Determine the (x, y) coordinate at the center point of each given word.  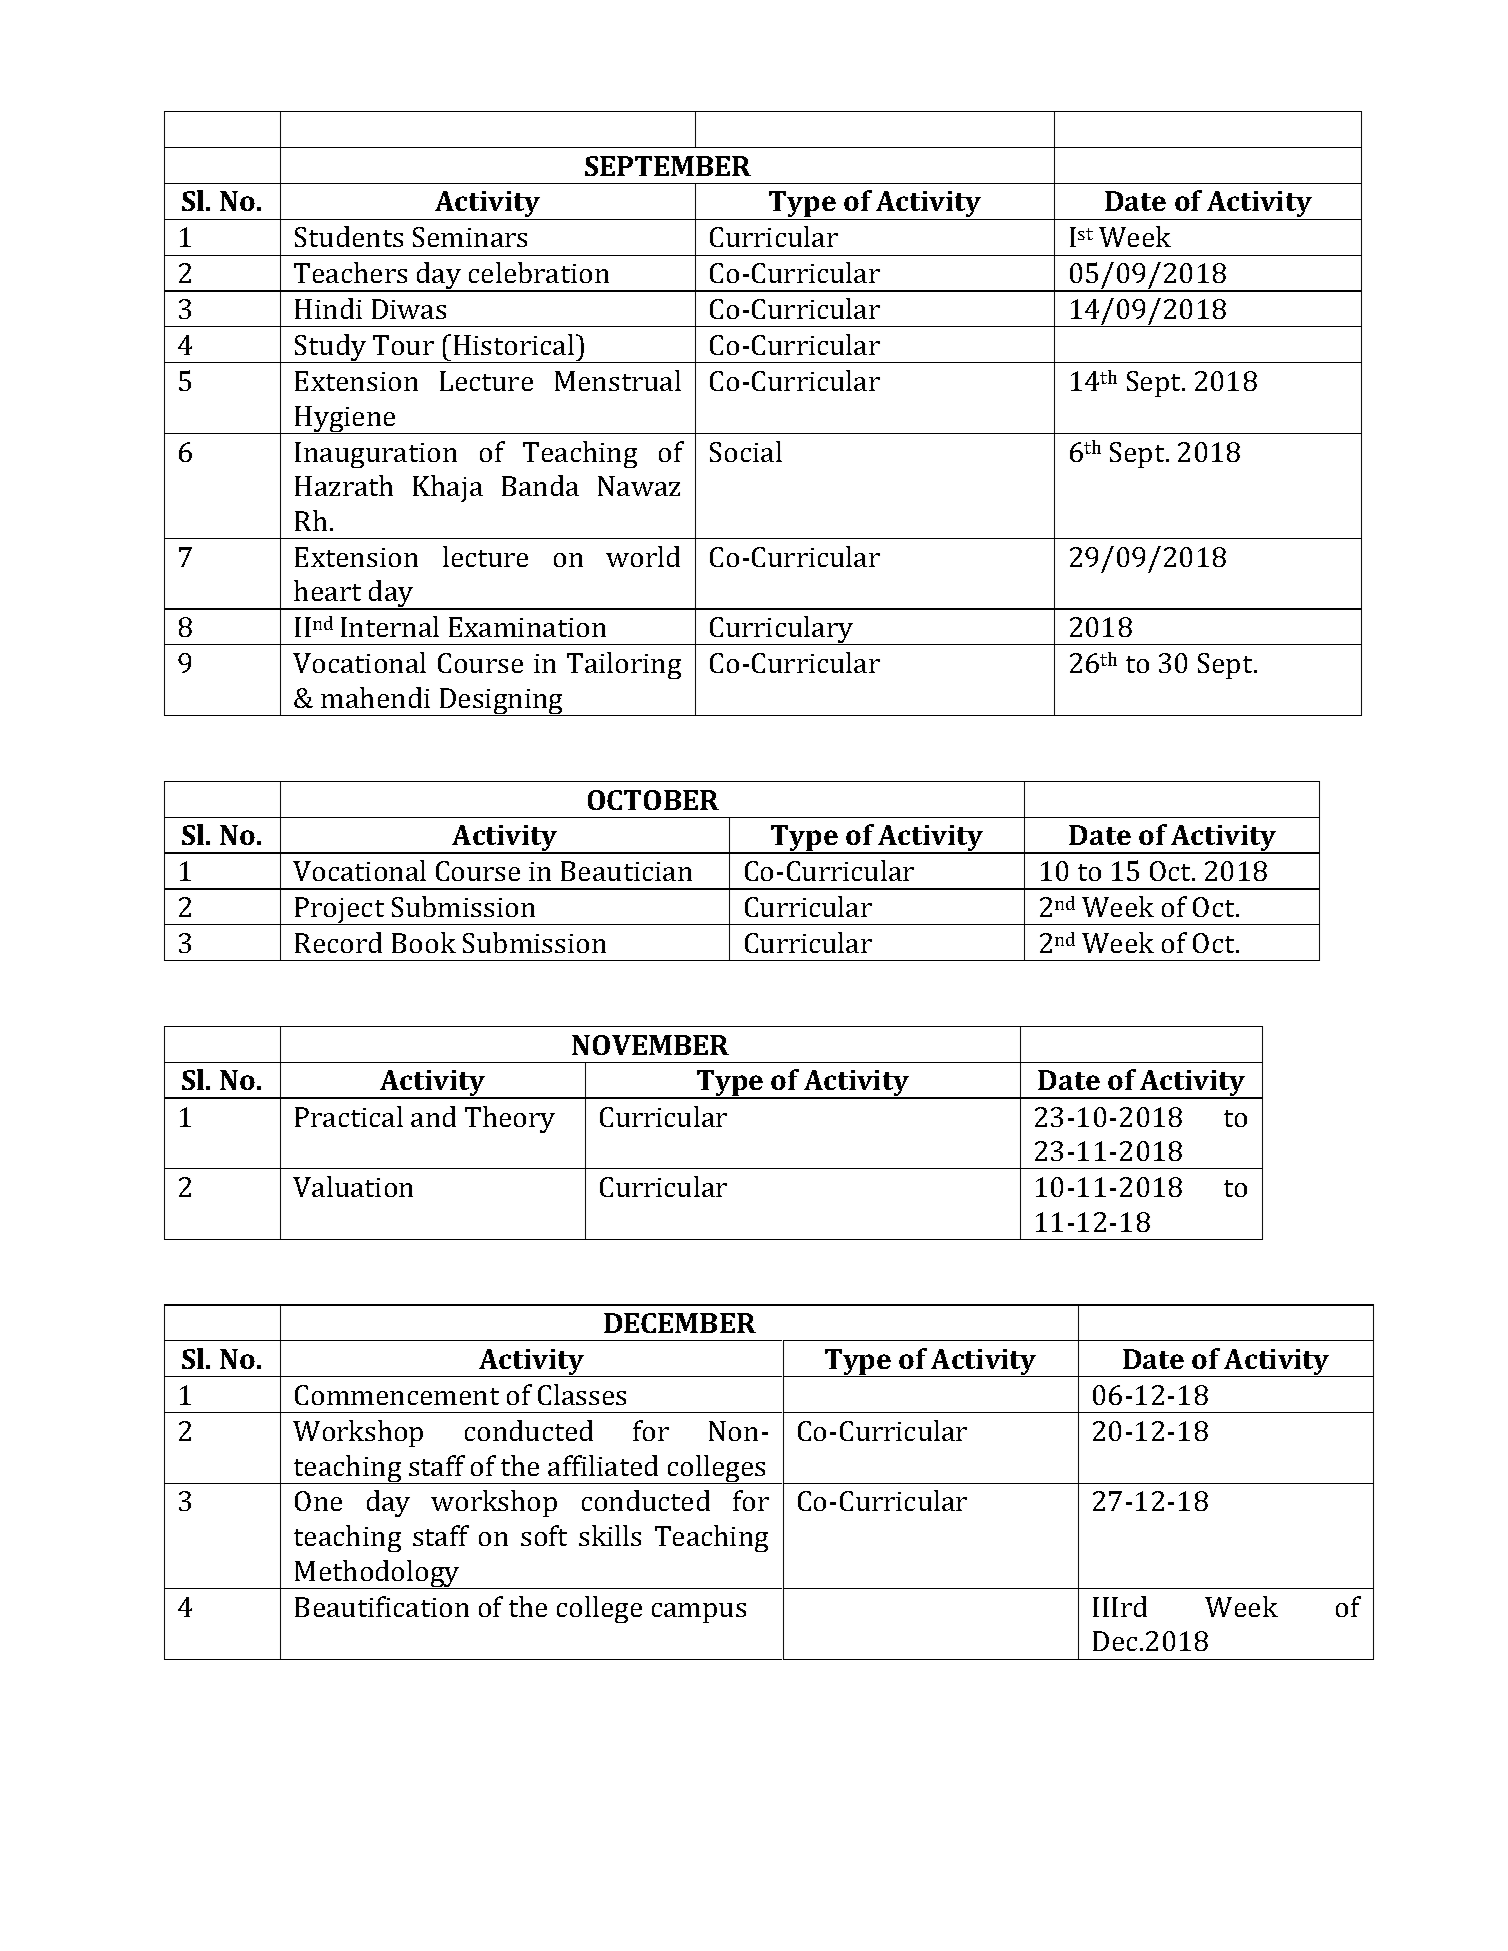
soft (544, 1535)
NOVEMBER (650, 1045)
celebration (539, 272)
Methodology (377, 1574)
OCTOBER (653, 800)
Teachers (350, 272)
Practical (349, 1116)
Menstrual (618, 380)
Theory (510, 1119)
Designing (501, 702)
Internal (390, 626)
